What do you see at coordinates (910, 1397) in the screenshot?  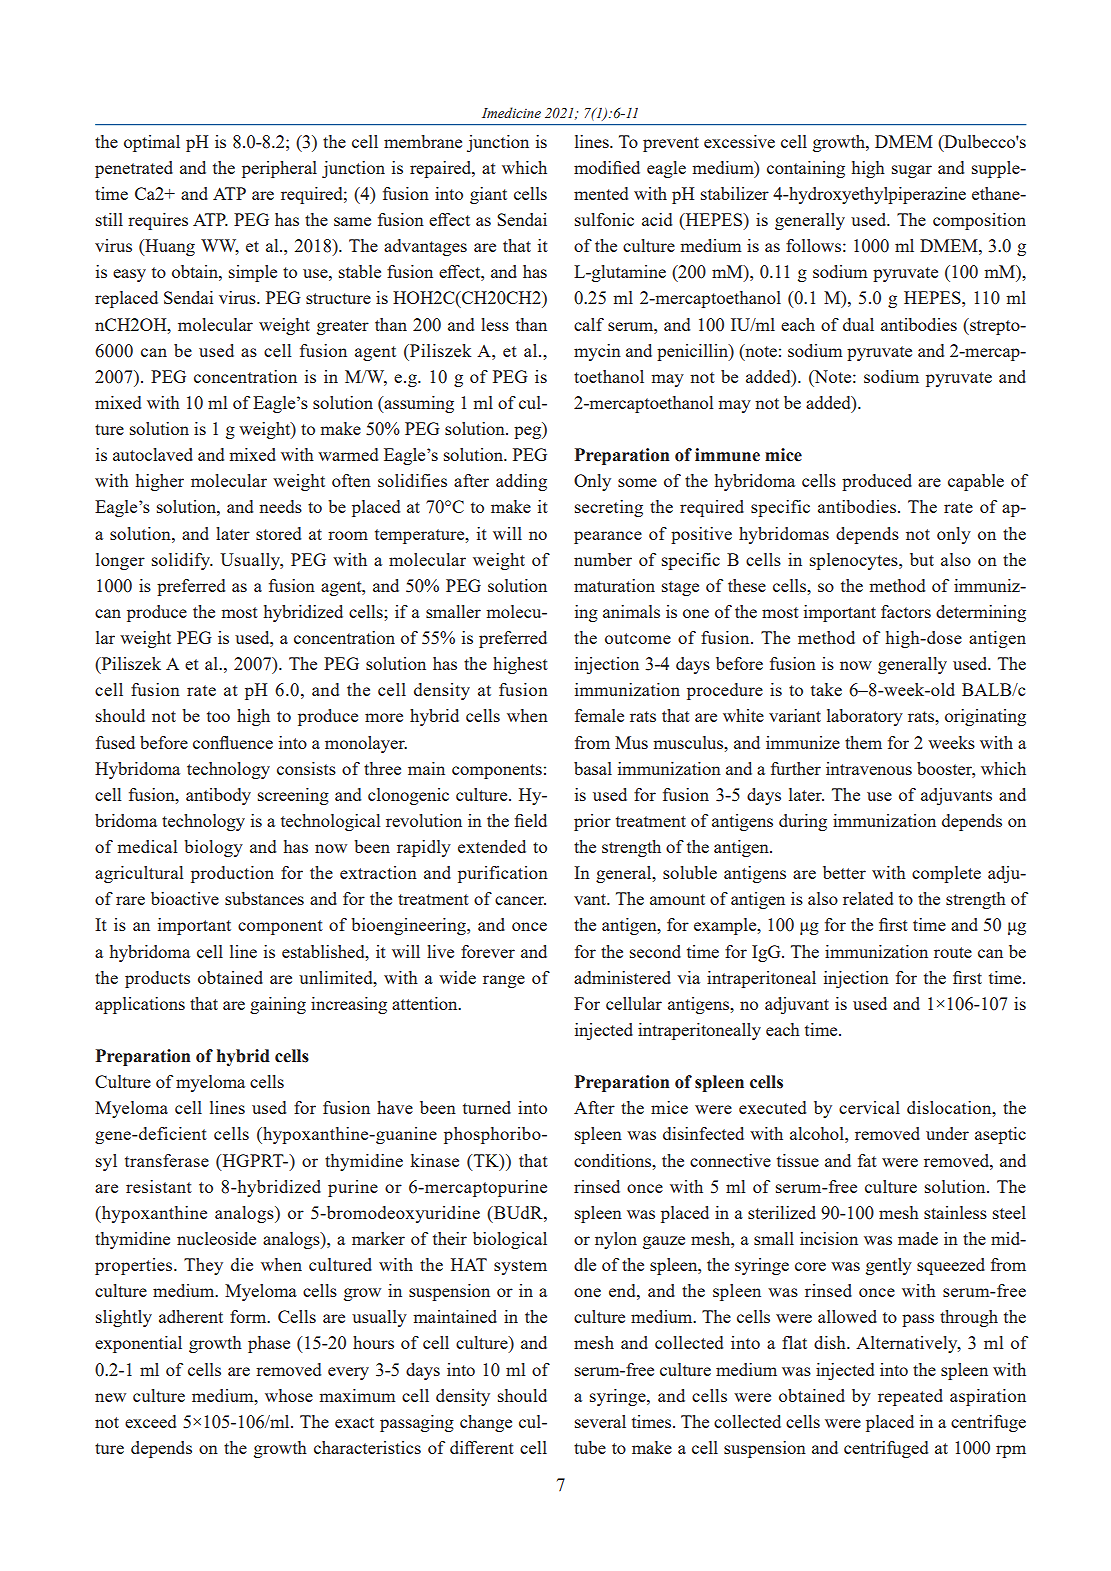 I see `repeated` at bounding box center [910, 1397].
